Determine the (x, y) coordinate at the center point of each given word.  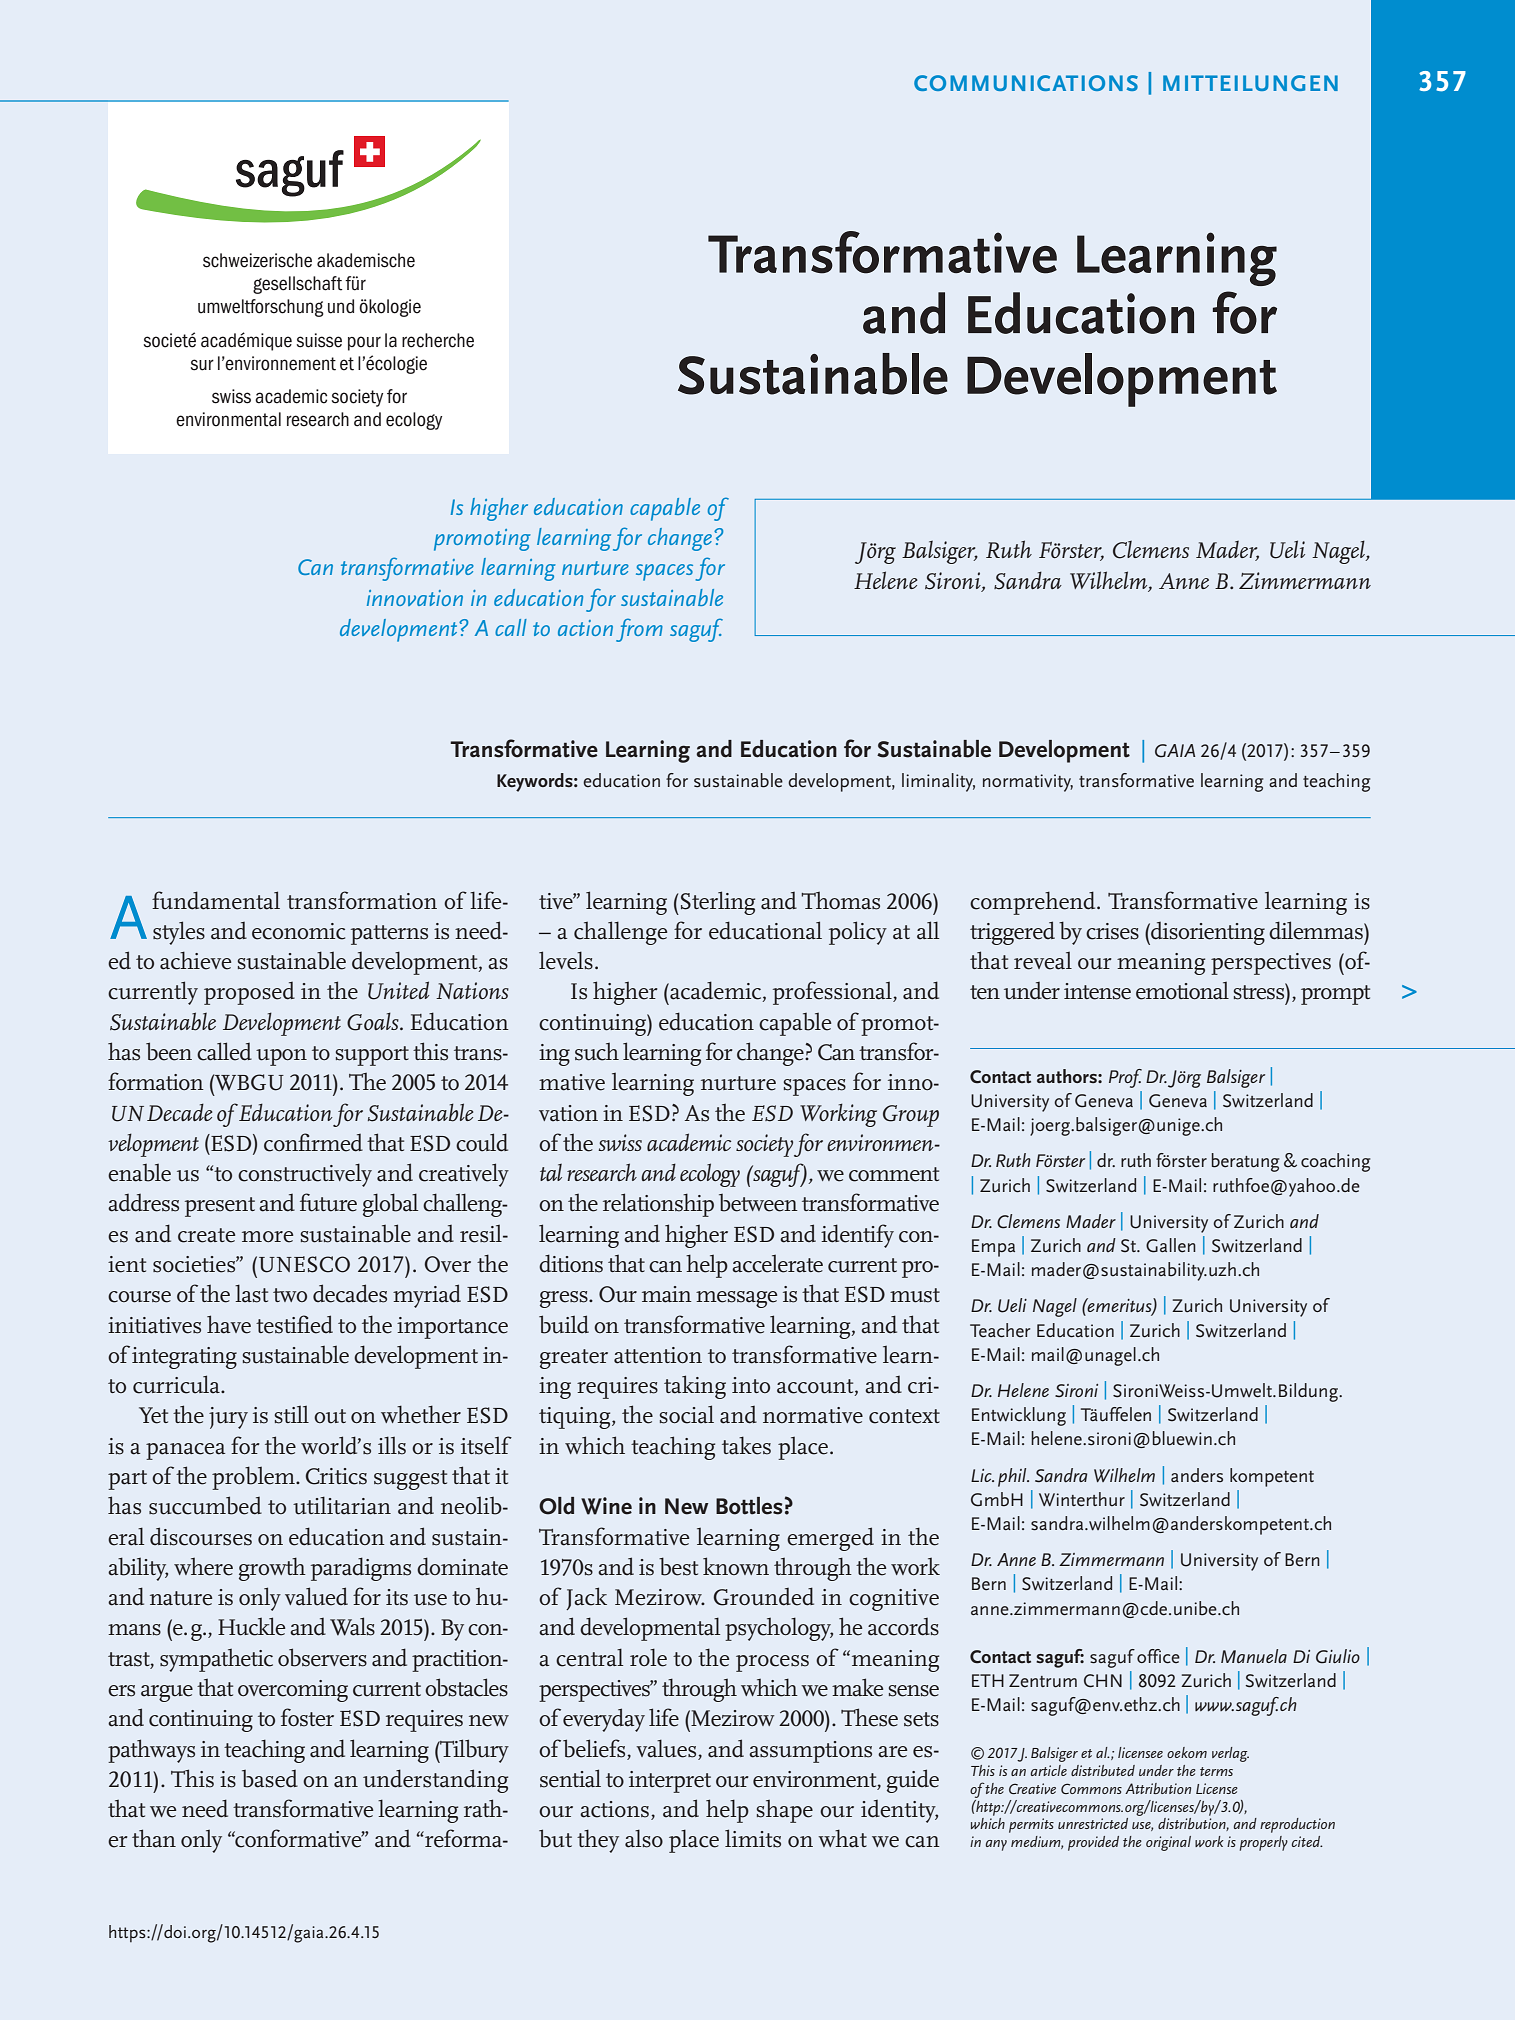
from (639, 630)
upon (281, 1057)
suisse (319, 340)
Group (911, 1116)
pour (364, 343)
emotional (1182, 990)
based (270, 1779)
